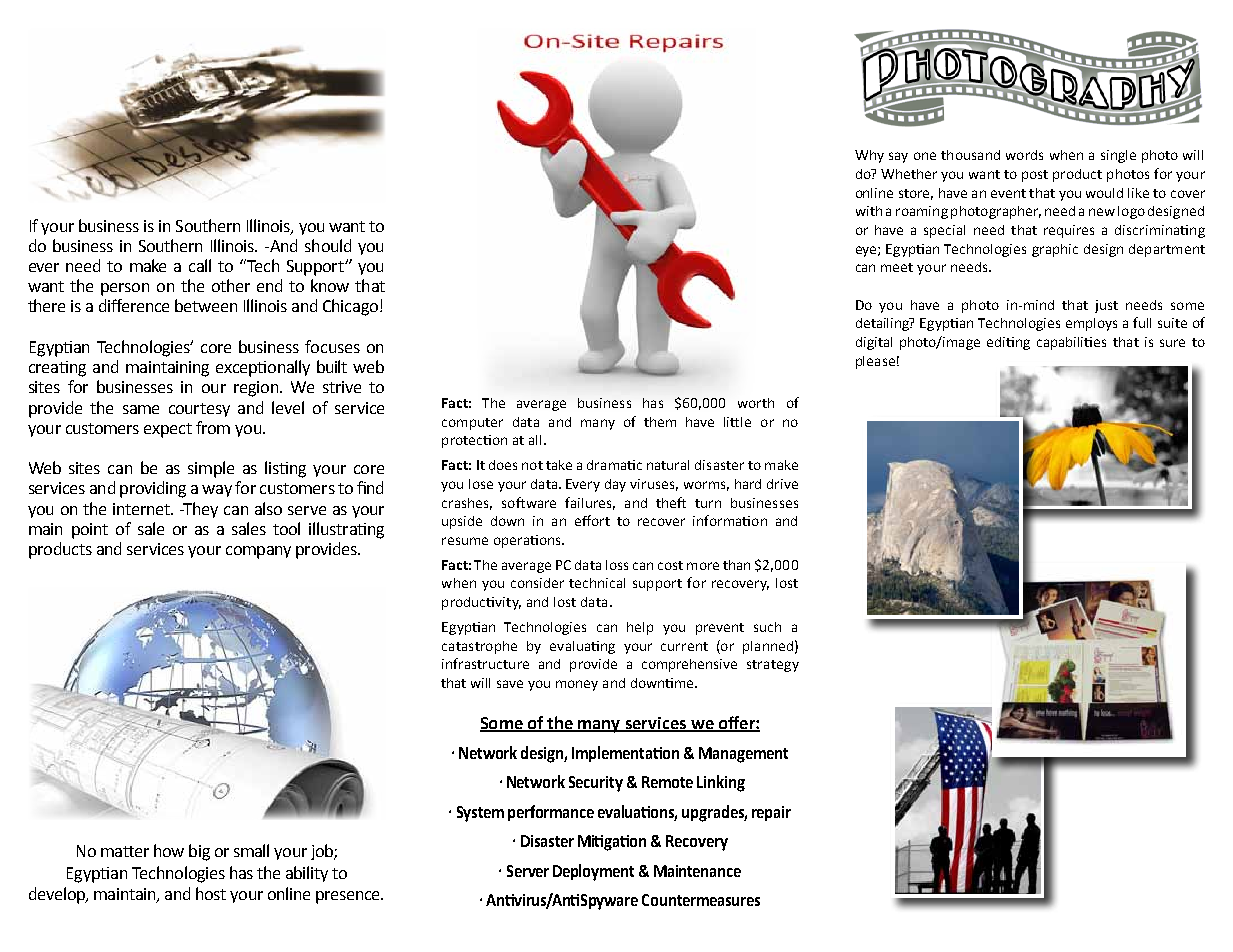  What do you see at coordinates (771, 813) in the screenshot?
I see `repair` at bounding box center [771, 813].
